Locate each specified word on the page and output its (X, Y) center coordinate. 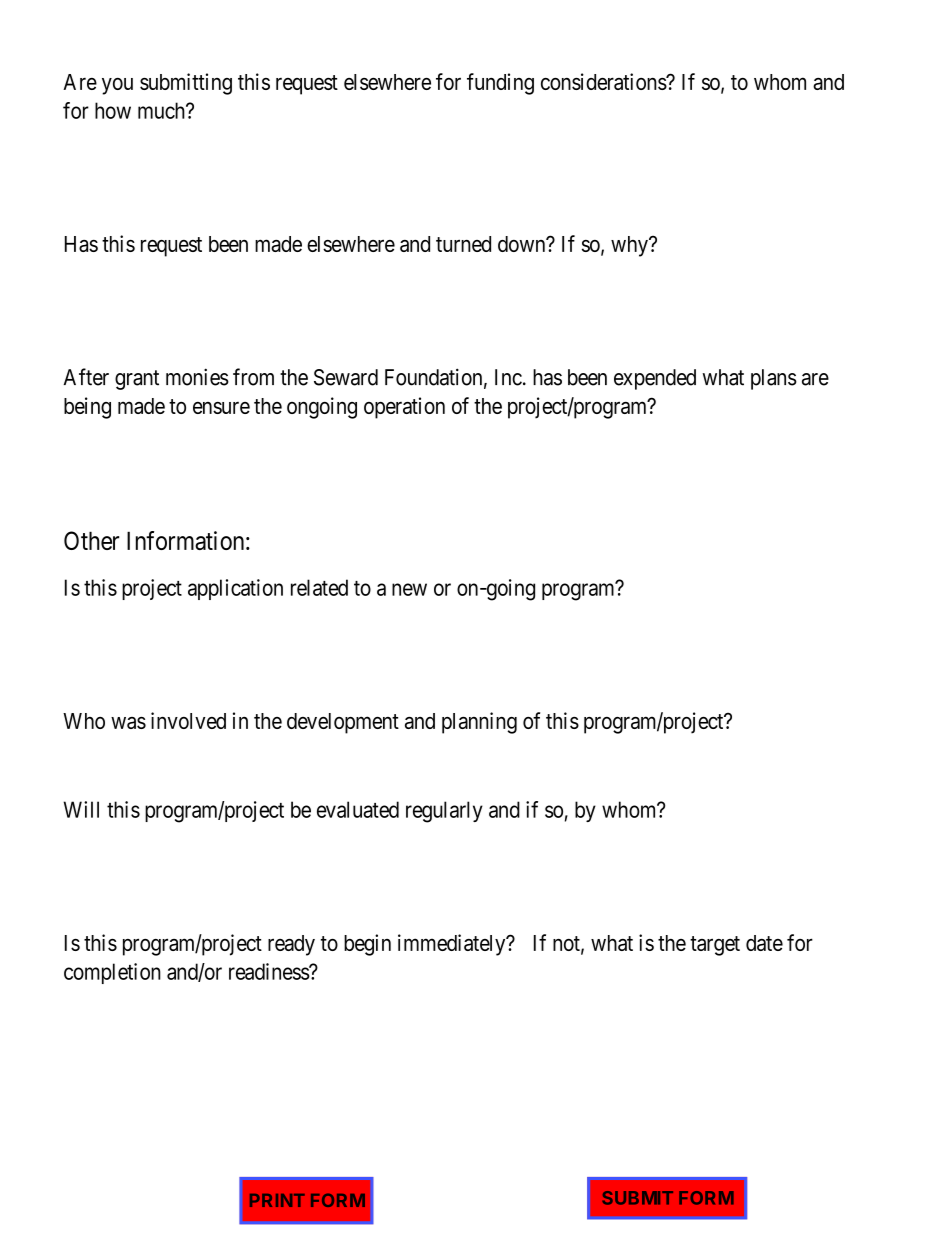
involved (188, 720)
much (162, 110)
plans (774, 379)
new (409, 589)
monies (197, 377)
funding (500, 84)
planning (479, 723)
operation (404, 408)
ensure (221, 408)
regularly (444, 812)
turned (463, 244)
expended (655, 379)
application (235, 589)
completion (112, 973)
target (715, 946)
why (630, 246)
